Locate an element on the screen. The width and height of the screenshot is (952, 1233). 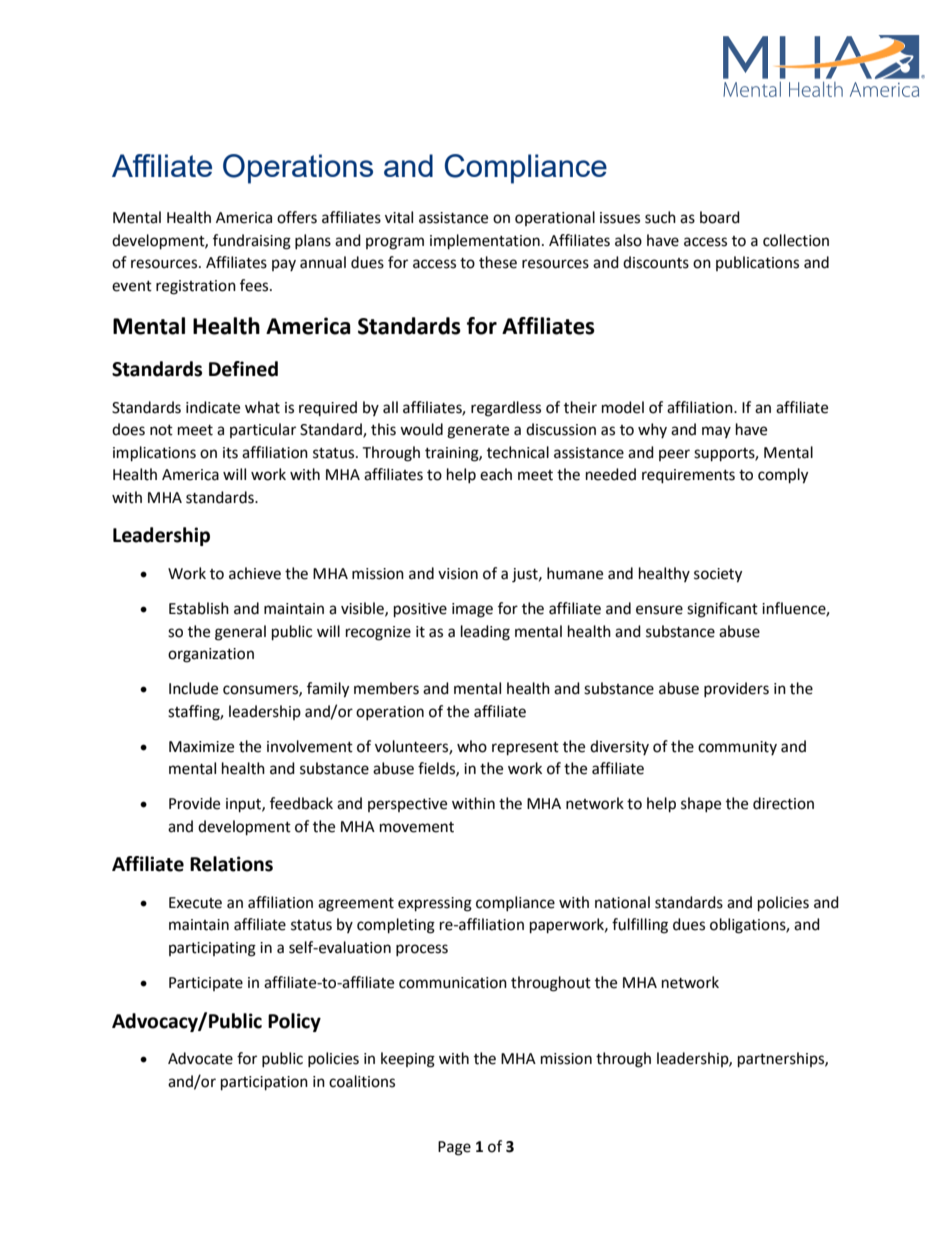
leading is located at coordinates (485, 633).
